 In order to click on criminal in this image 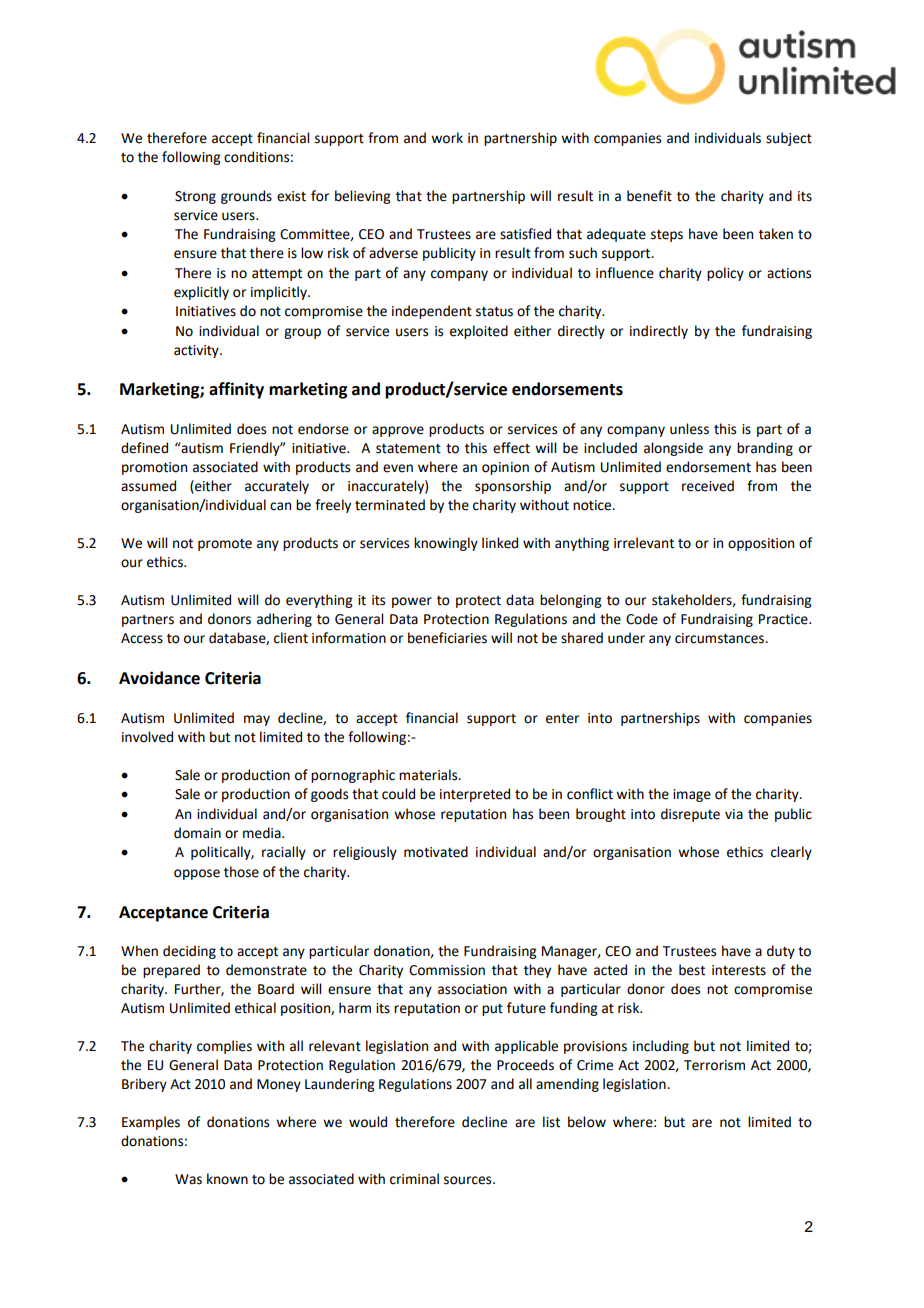, I will do `click(414, 1179)`.
